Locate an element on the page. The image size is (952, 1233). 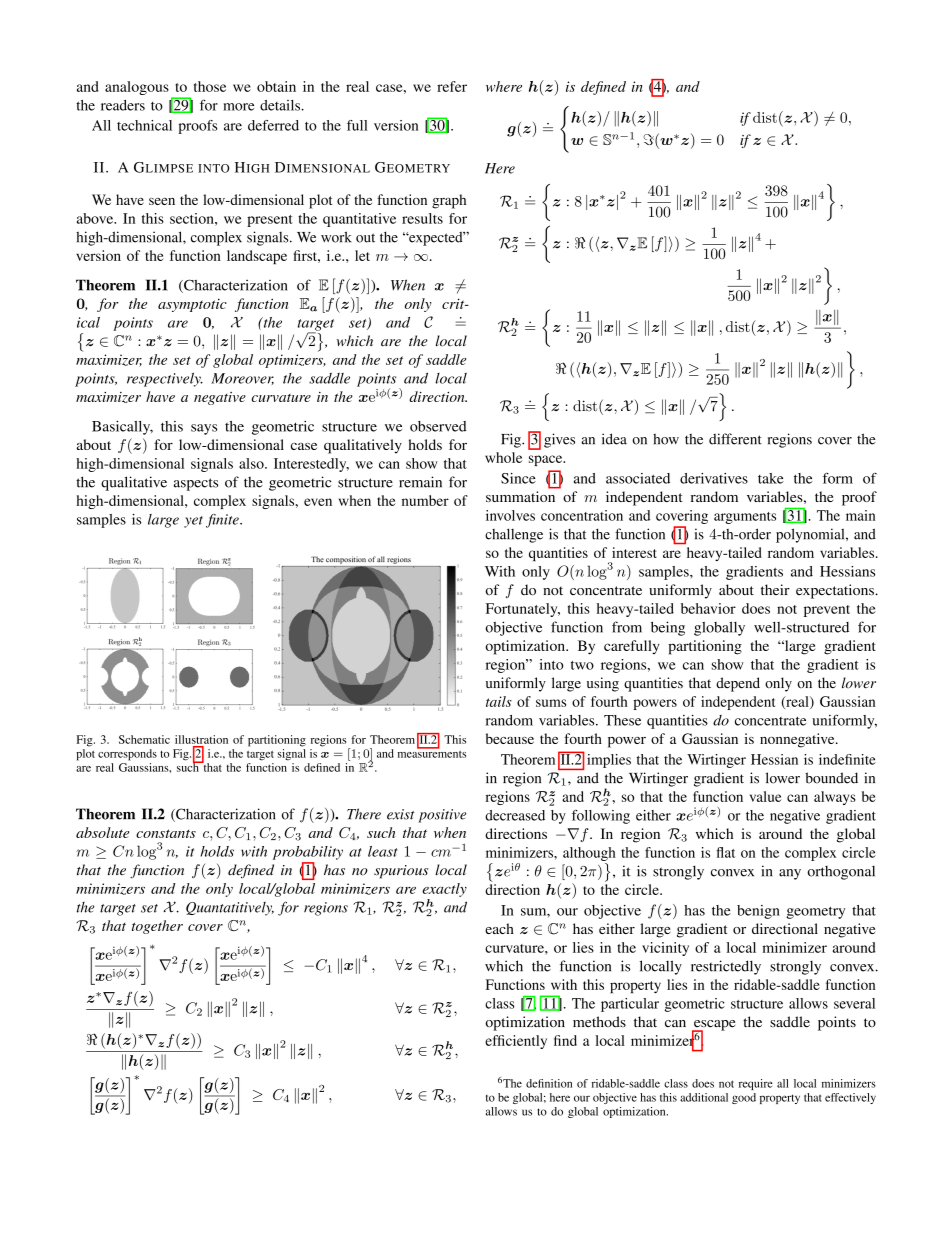
those is located at coordinates (210, 86).
